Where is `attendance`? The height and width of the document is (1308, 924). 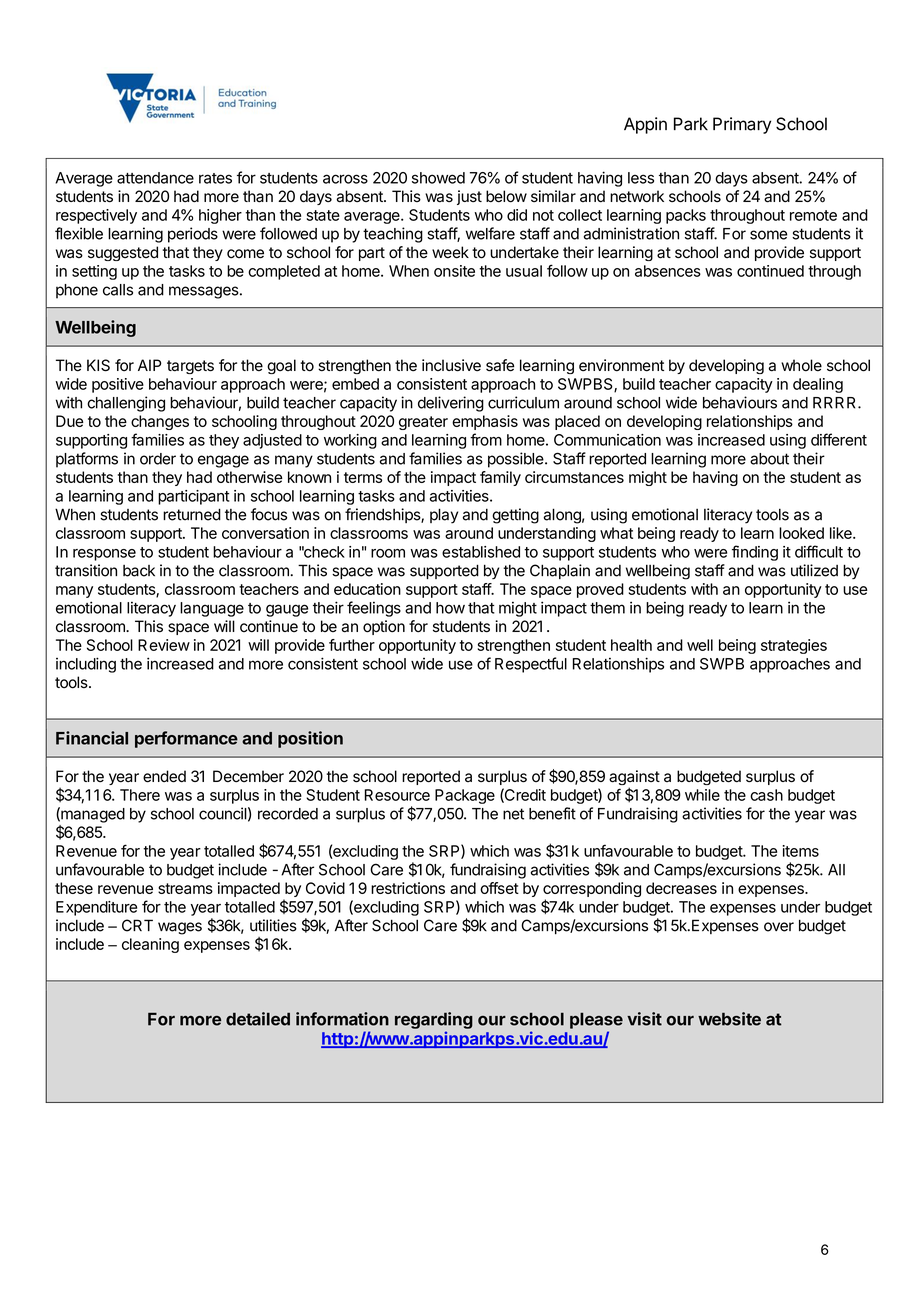 attendance is located at coordinates (155, 178).
